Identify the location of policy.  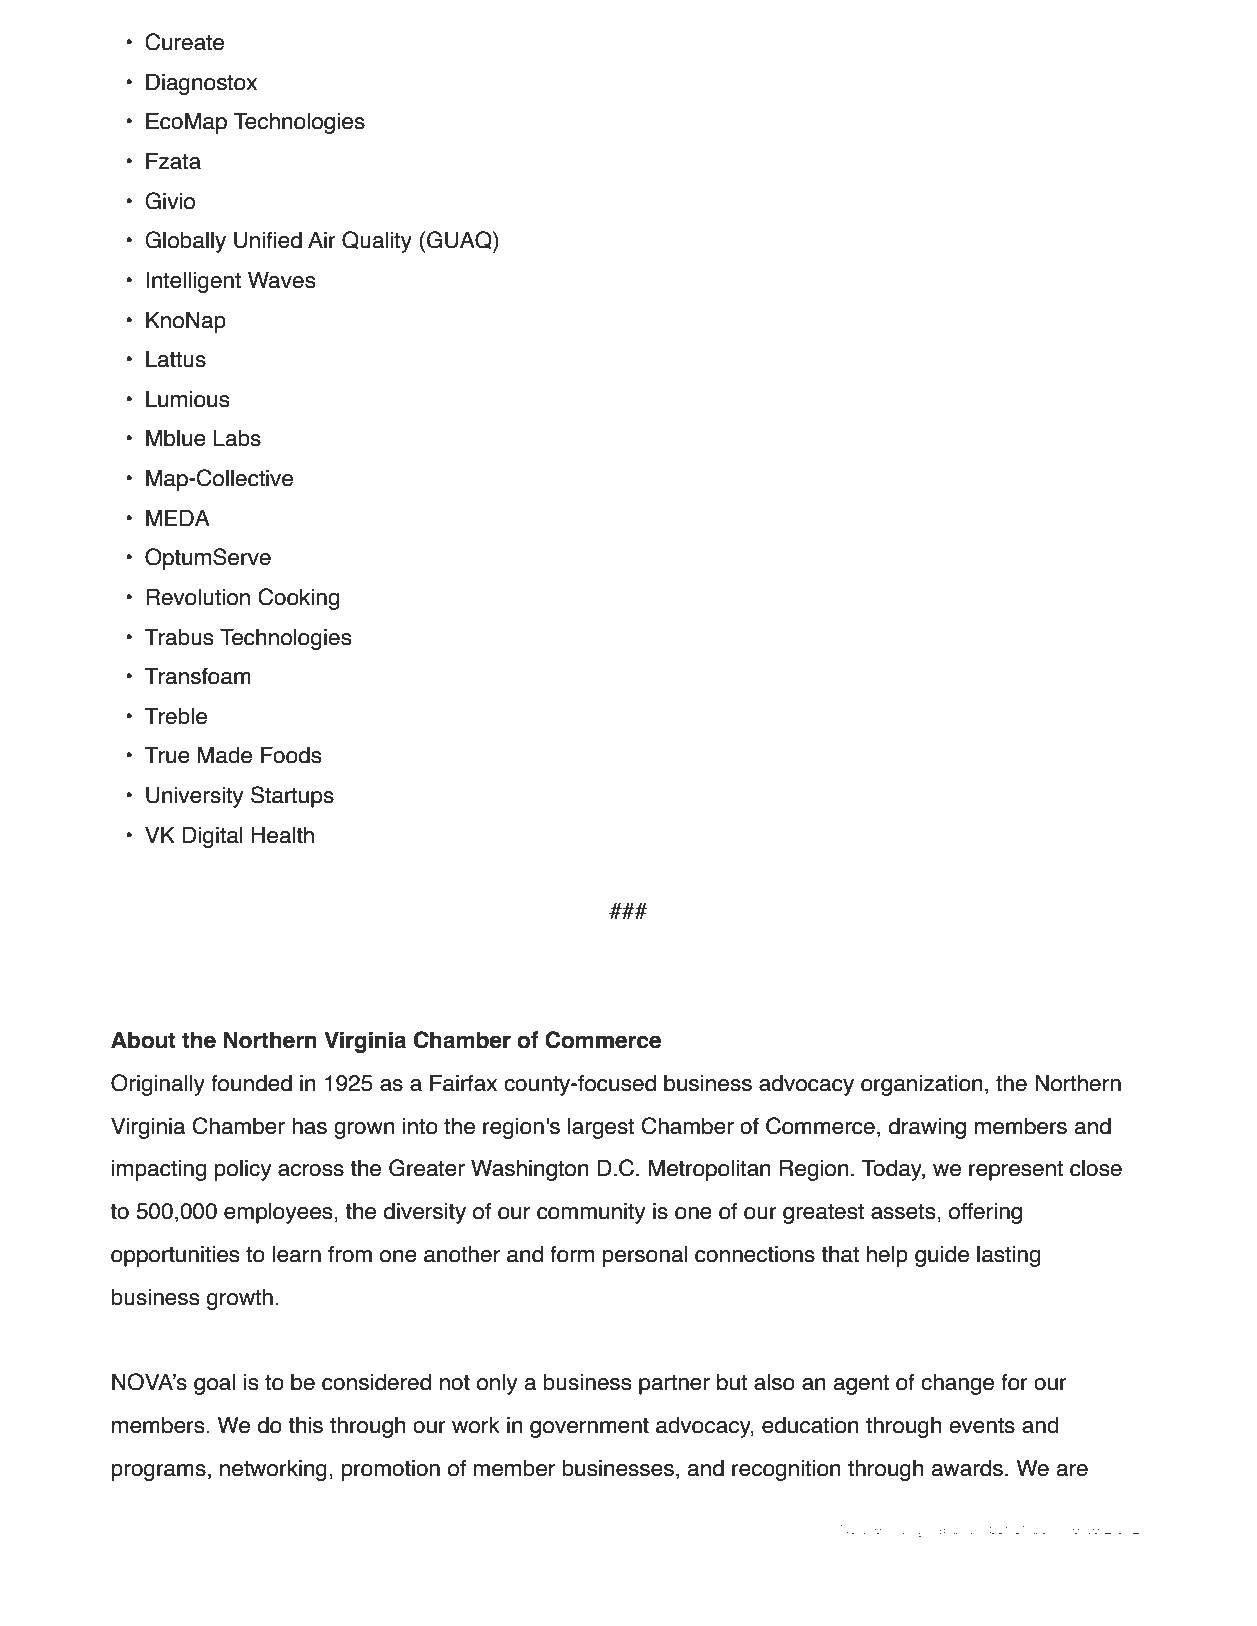
(243, 1170).
